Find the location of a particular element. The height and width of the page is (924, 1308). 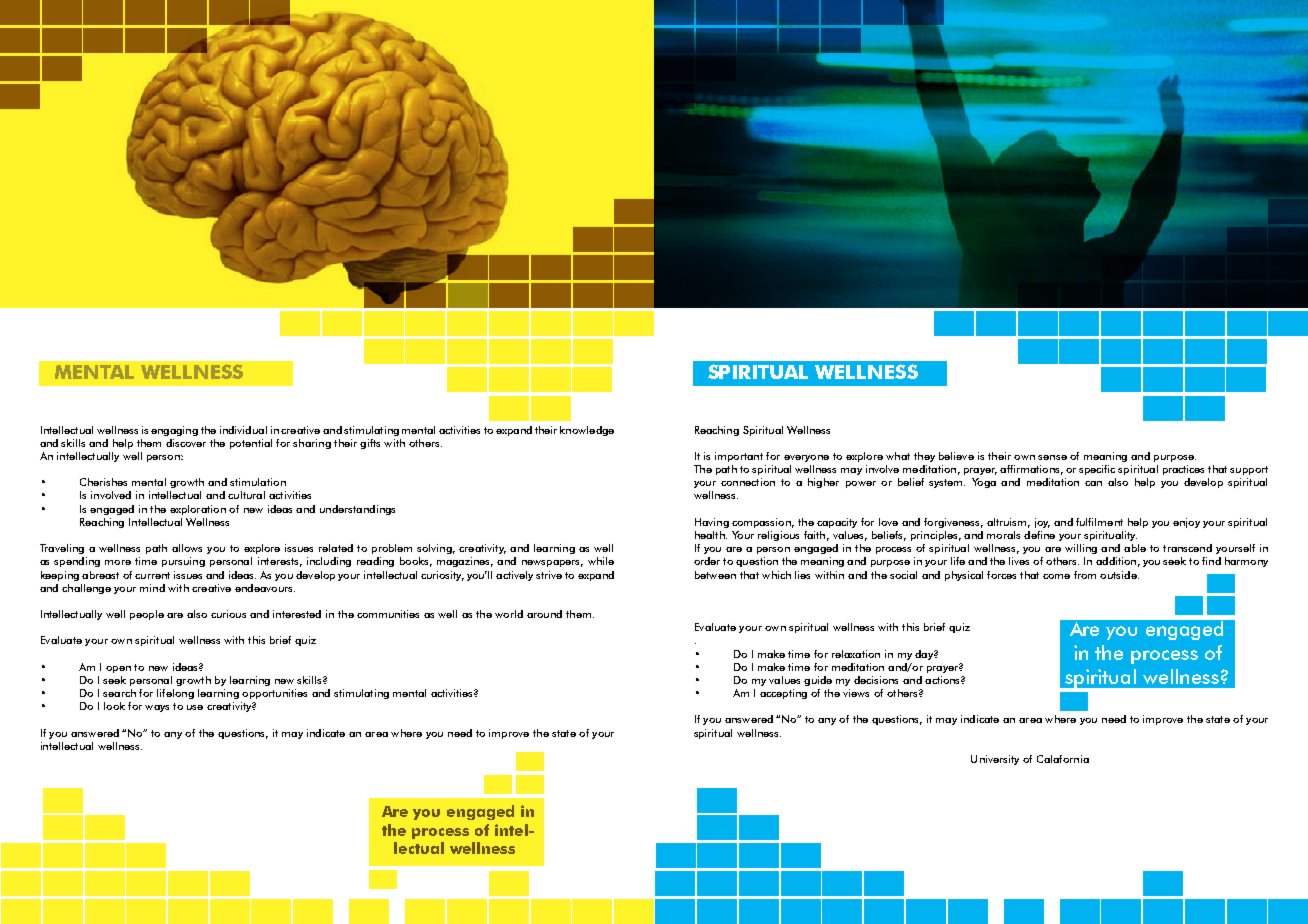

sense is located at coordinates (1052, 457).
